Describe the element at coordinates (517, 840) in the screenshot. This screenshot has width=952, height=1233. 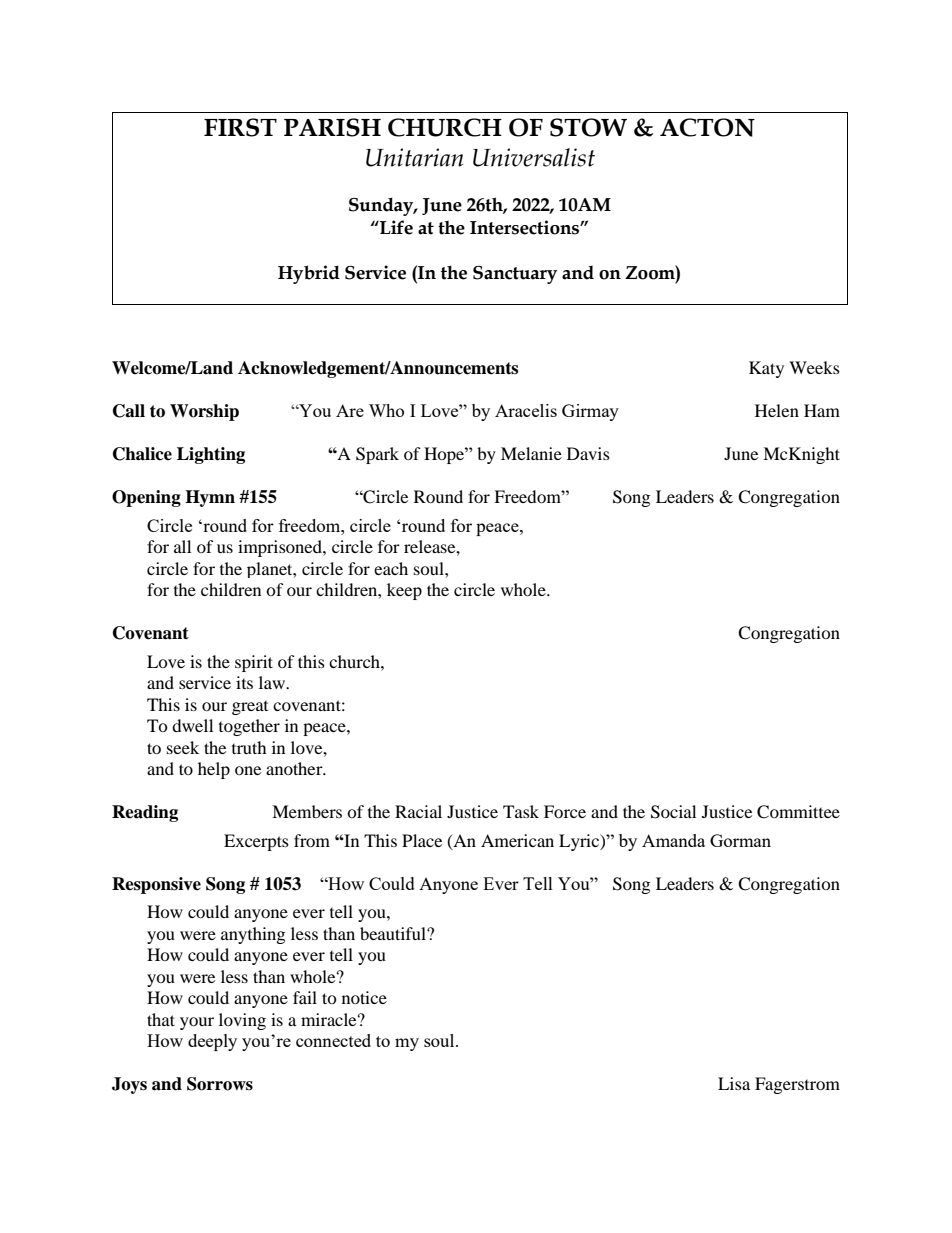
I see `American` at that location.
